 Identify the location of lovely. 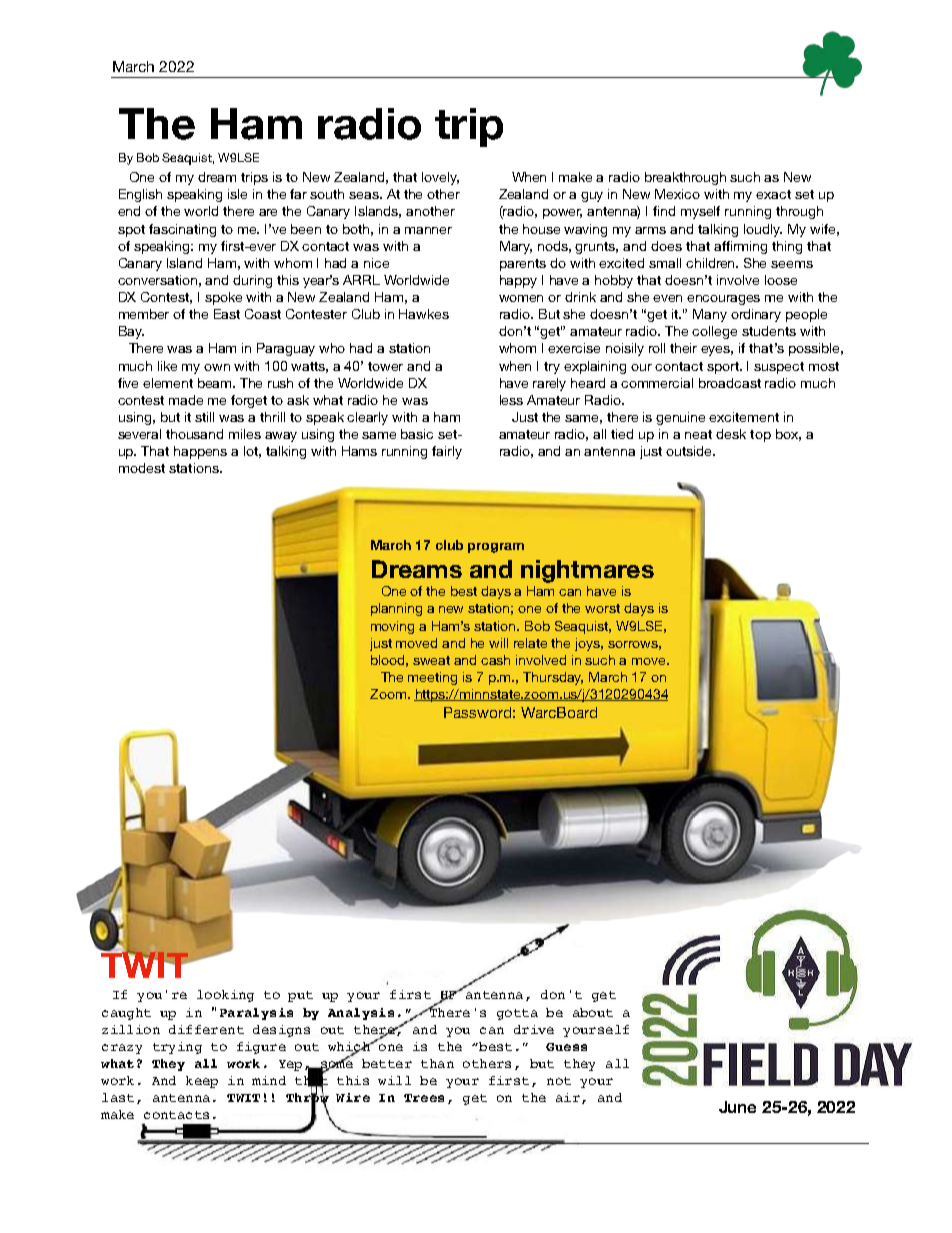
(440, 178).
